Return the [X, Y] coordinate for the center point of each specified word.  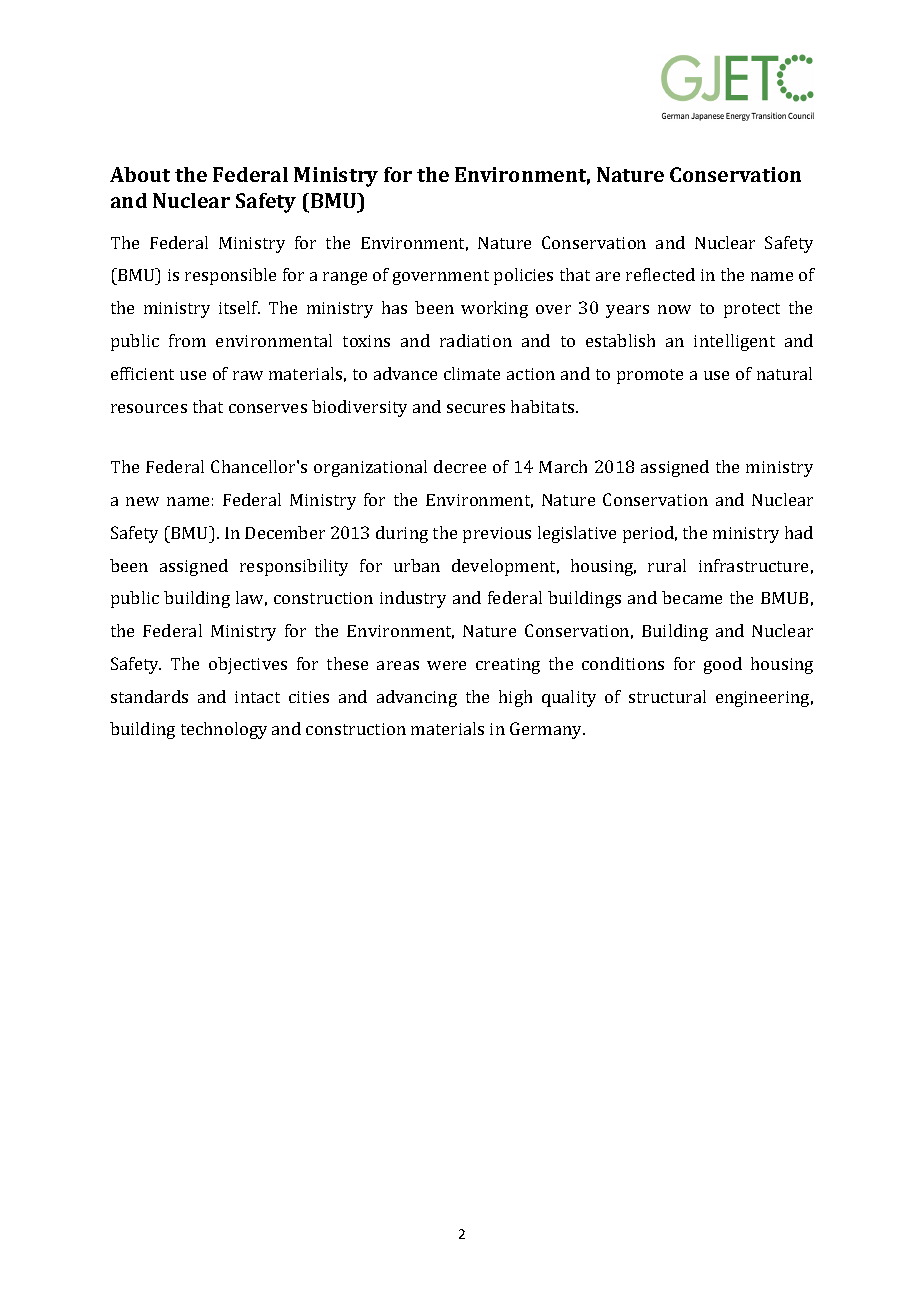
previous [497, 535]
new [142, 501]
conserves [268, 408]
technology [224, 730]
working [494, 309]
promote [650, 376]
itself [239, 307]
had [799, 532]
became [692, 597]
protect [752, 310]
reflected [660, 274]
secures [476, 408]
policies [523, 276]
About [140, 174]
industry [413, 599]
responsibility [294, 567]
